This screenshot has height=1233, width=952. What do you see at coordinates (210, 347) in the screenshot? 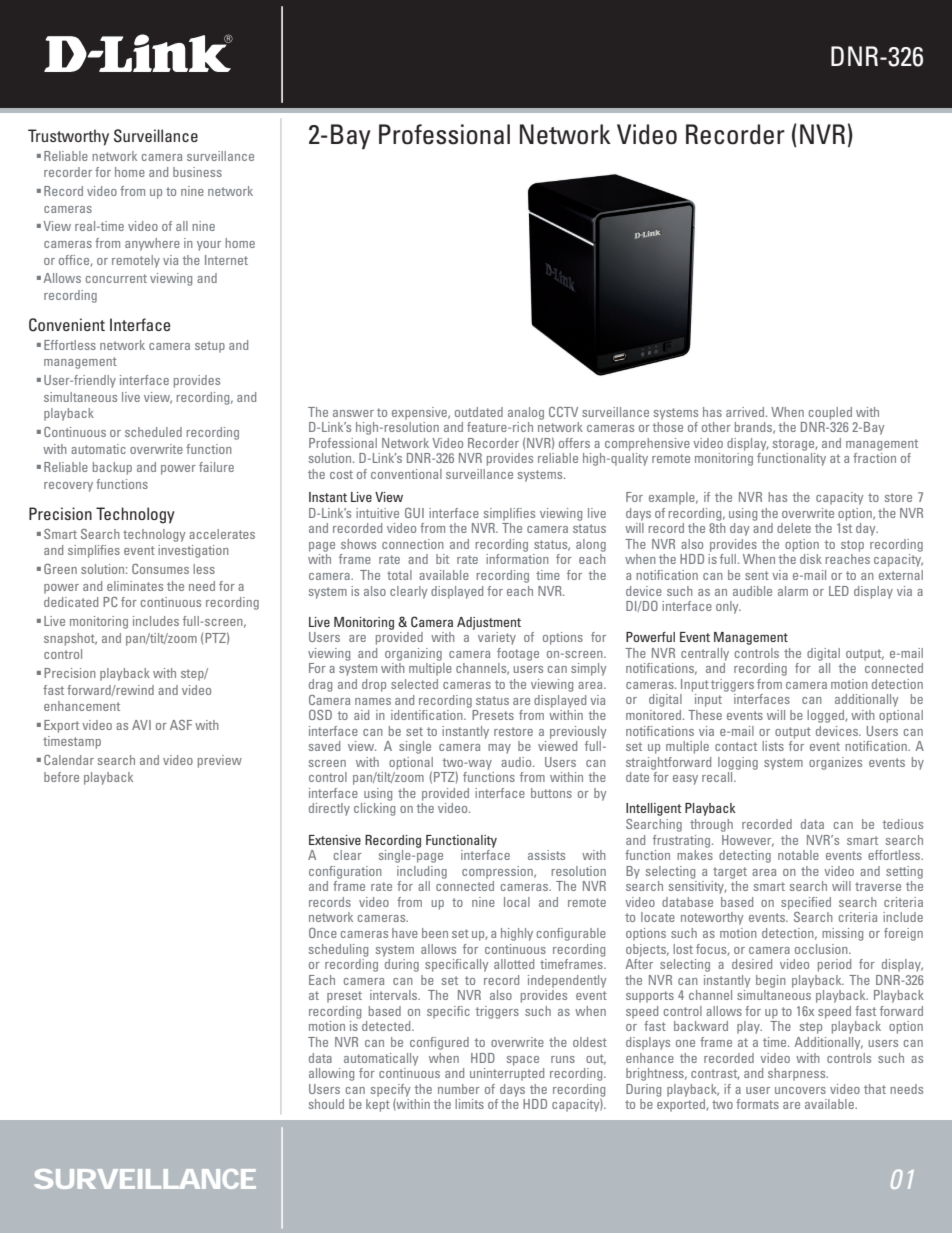
I see `setup` at bounding box center [210, 347].
